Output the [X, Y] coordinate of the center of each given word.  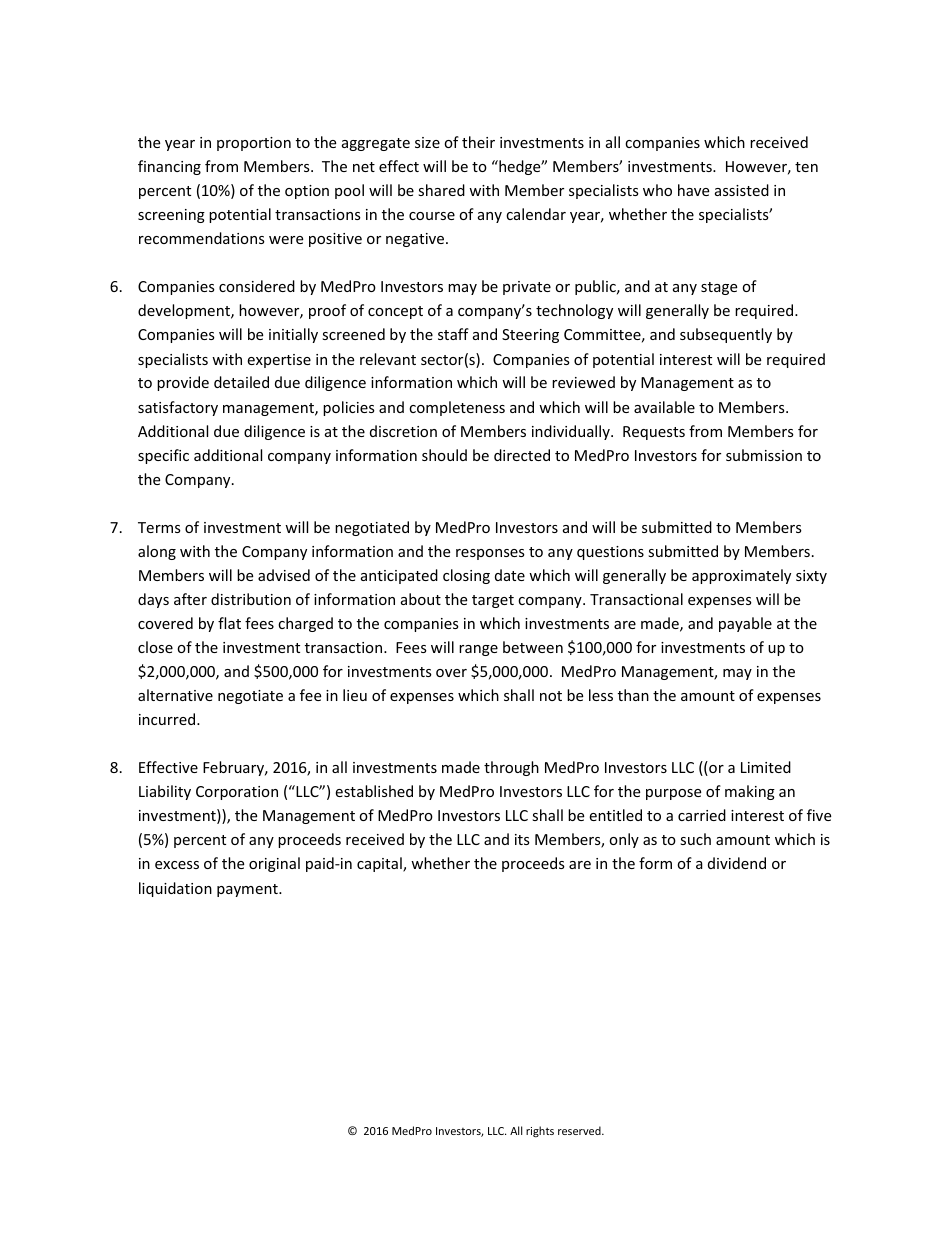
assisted [742, 190]
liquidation [175, 889]
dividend [737, 863]
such [695, 839]
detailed [241, 382]
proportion [254, 144]
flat [229, 623]
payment [248, 890]
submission [764, 455]
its [522, 839]
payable [745, 624]
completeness [457, 408]
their [478, 142]
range [478, 650]
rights [540, 1131]
